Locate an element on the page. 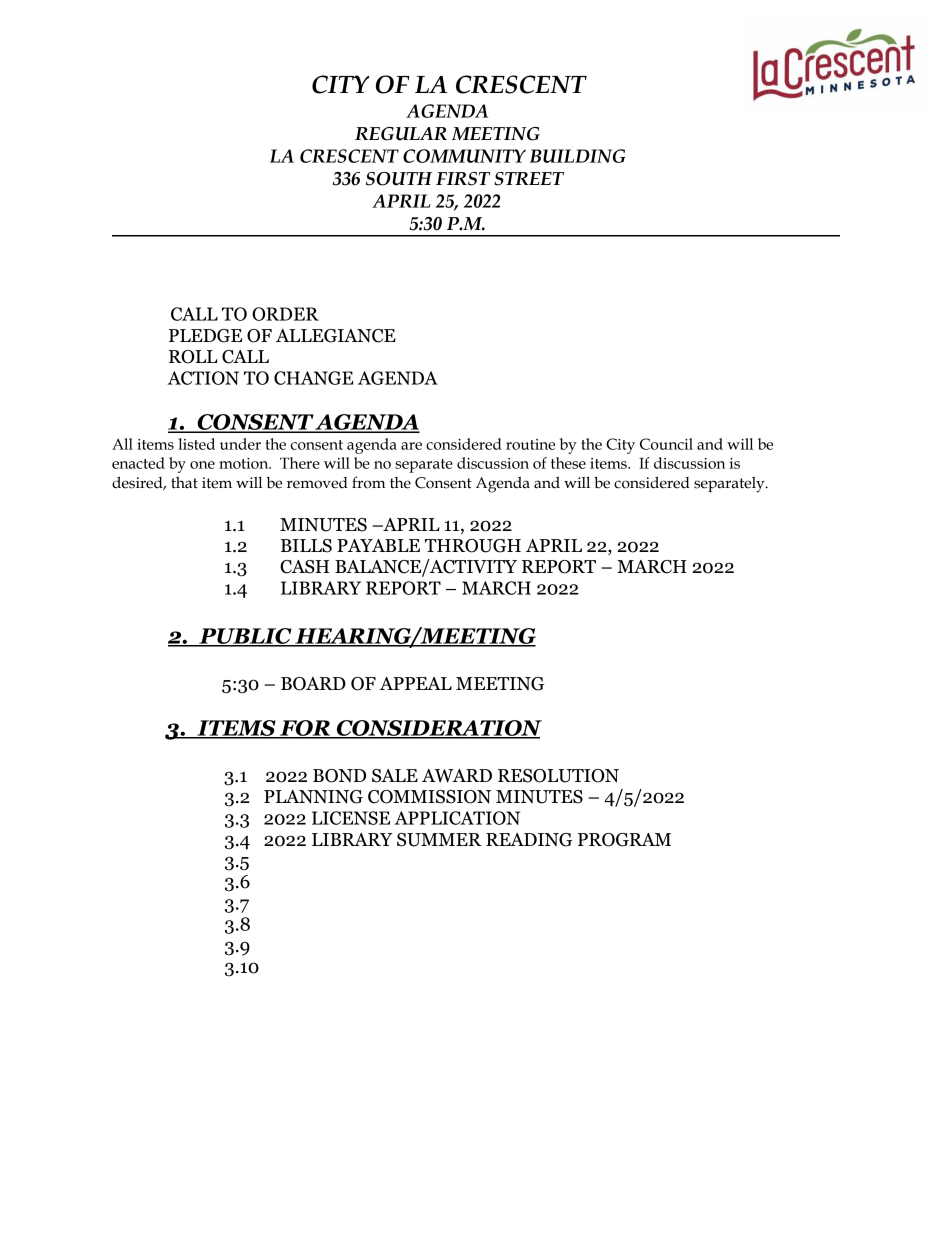 The width and height of the page is (952, 1233). BUILDING is located at coordinates (578, 156).
